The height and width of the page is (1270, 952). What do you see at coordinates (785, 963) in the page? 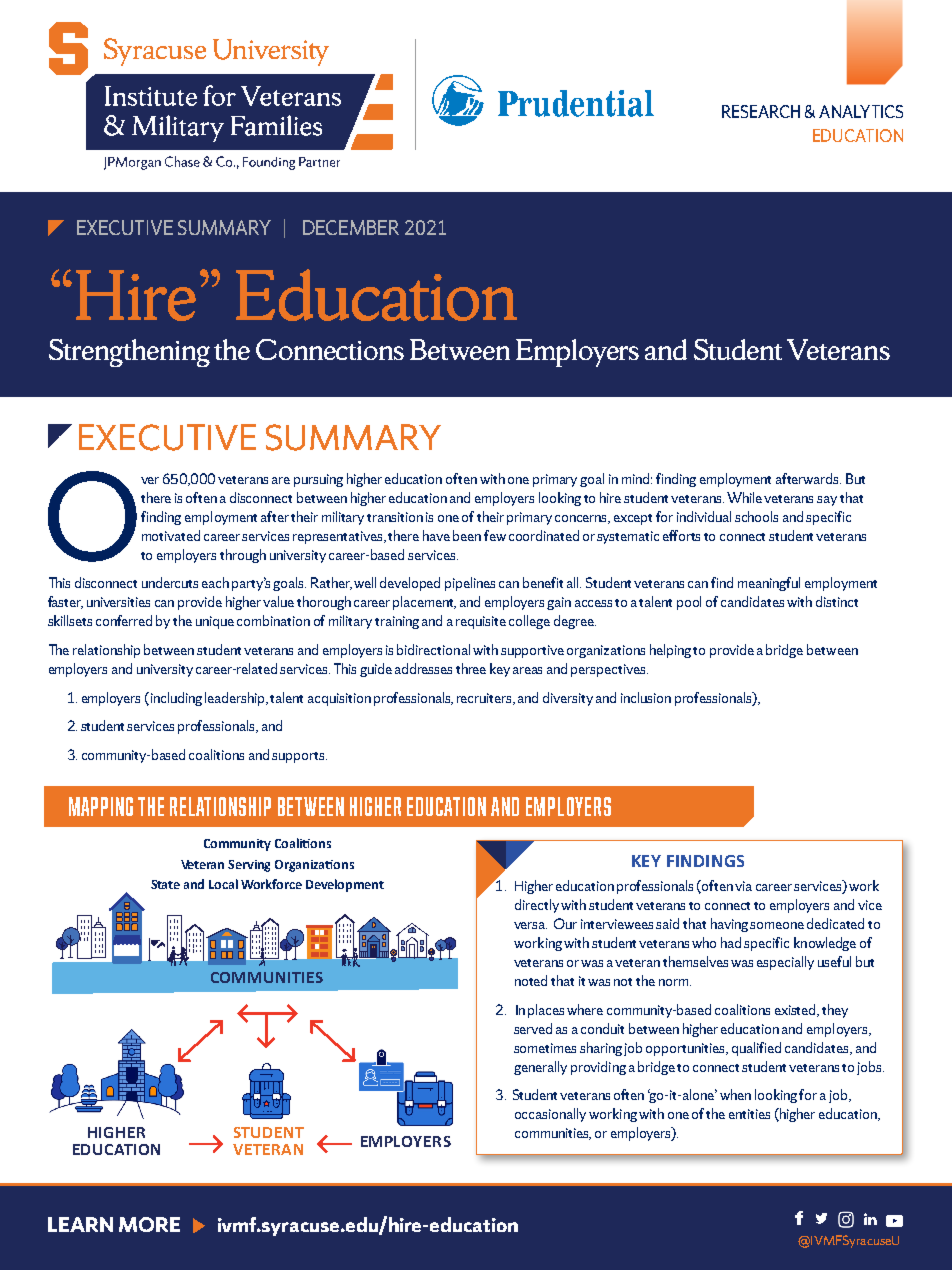
I see `especially` at bounding box center [785, 963].
